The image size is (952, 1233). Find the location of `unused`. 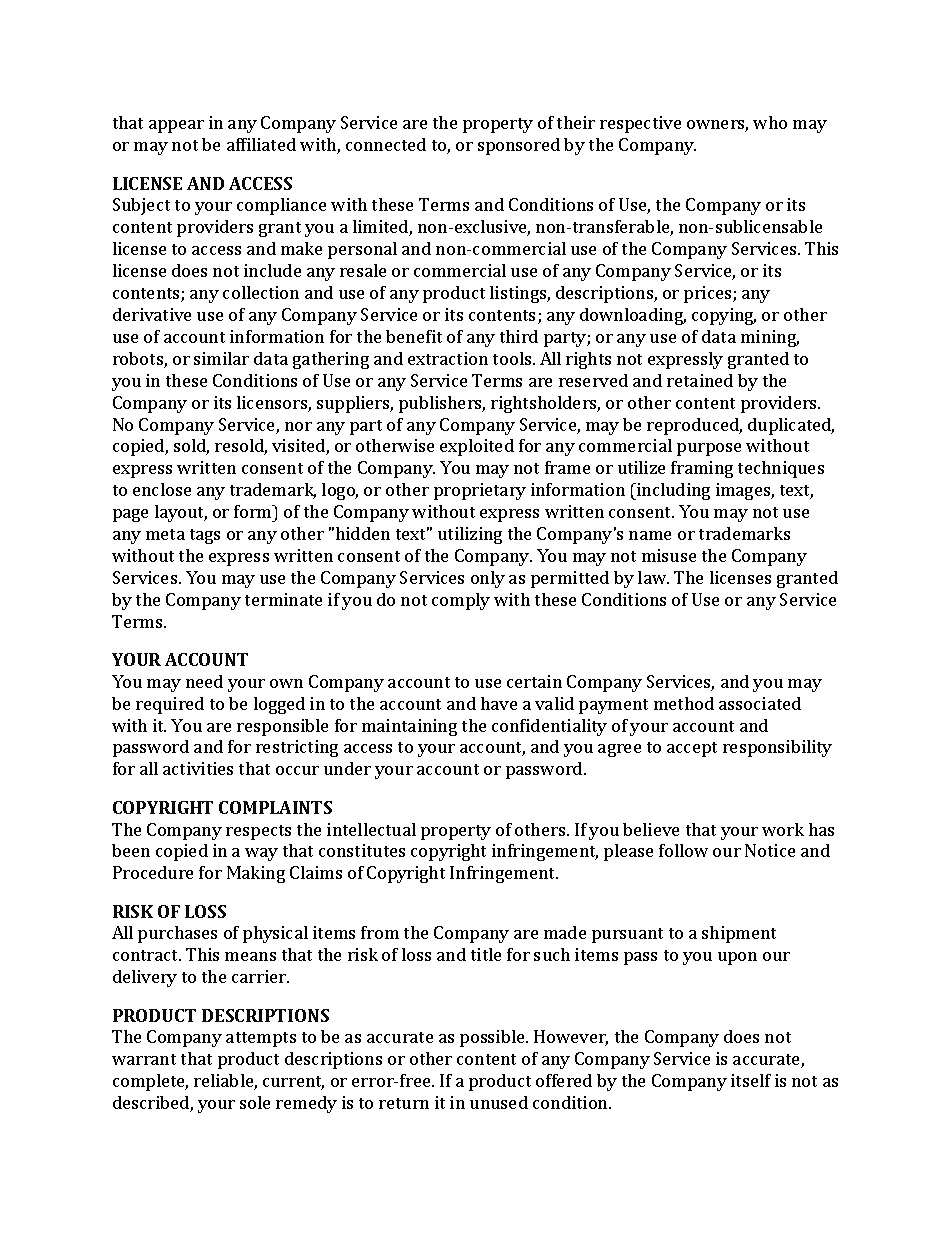

unused is located at coordinates (499, 1102).
